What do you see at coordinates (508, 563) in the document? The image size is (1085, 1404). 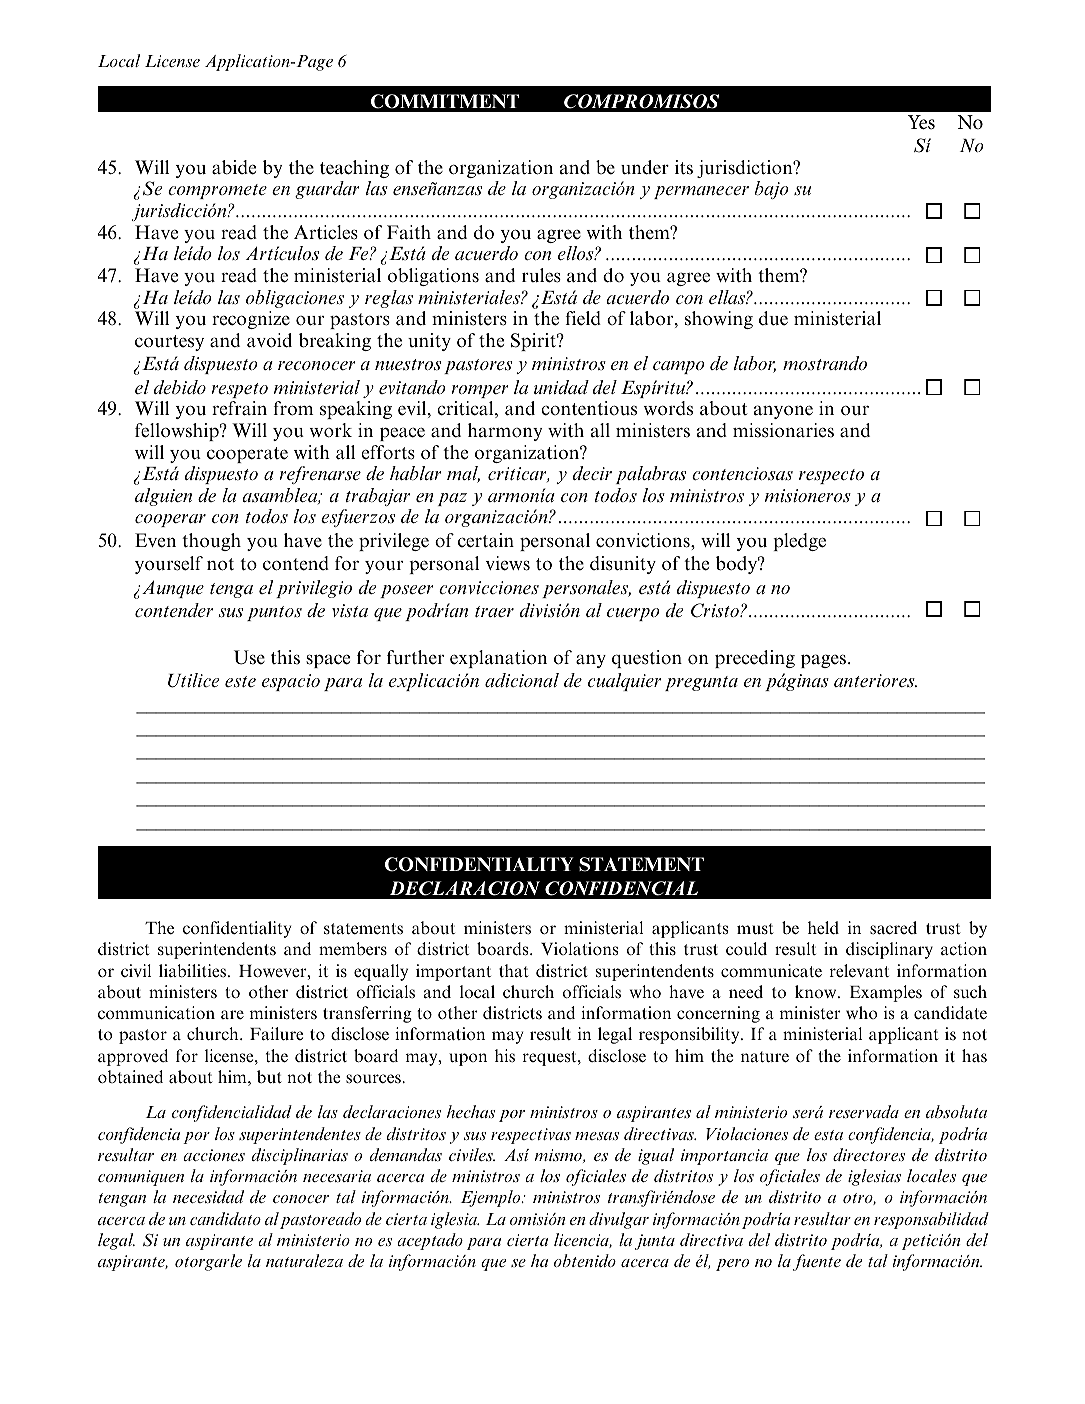 I see `views` at bounding box center [508, 563].
